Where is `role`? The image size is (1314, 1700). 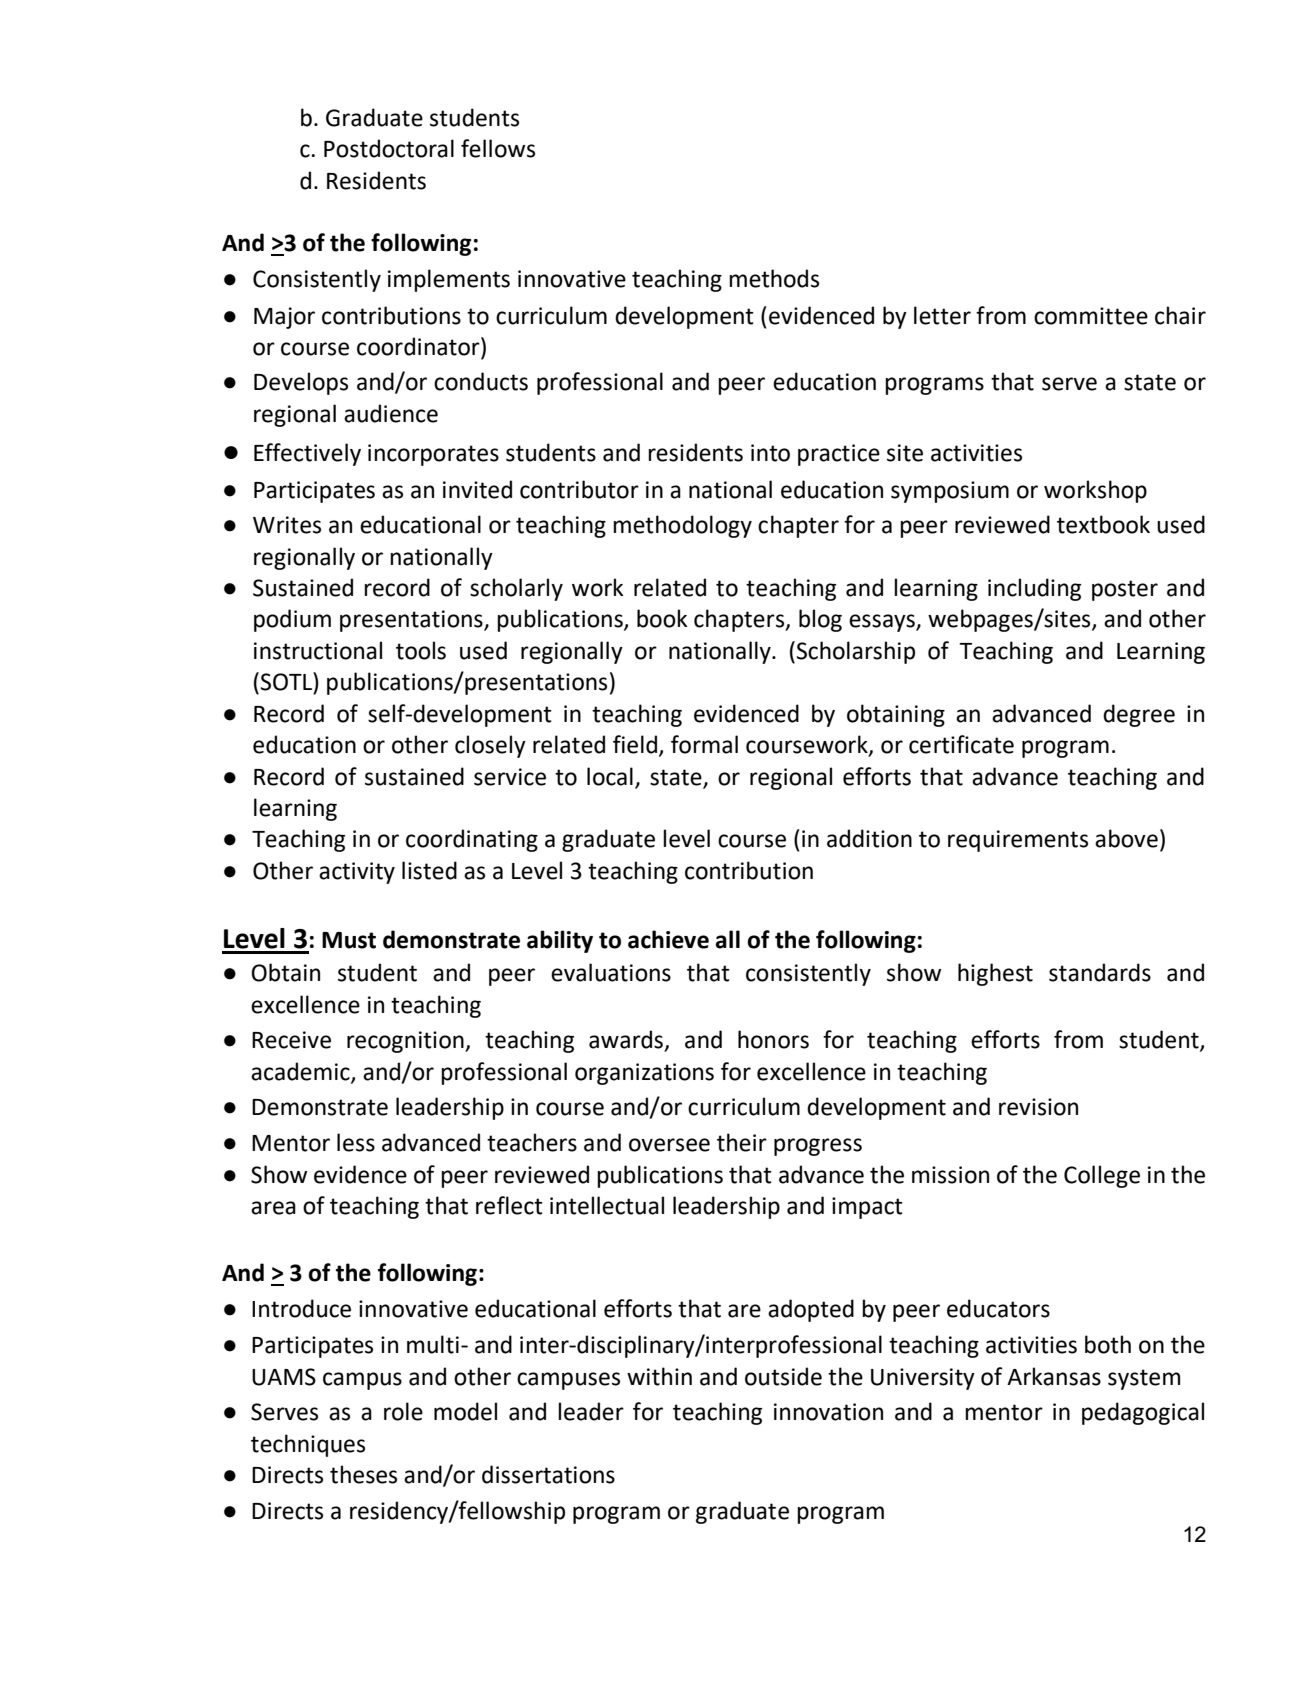 role is located at coordinates (403, 1411).
